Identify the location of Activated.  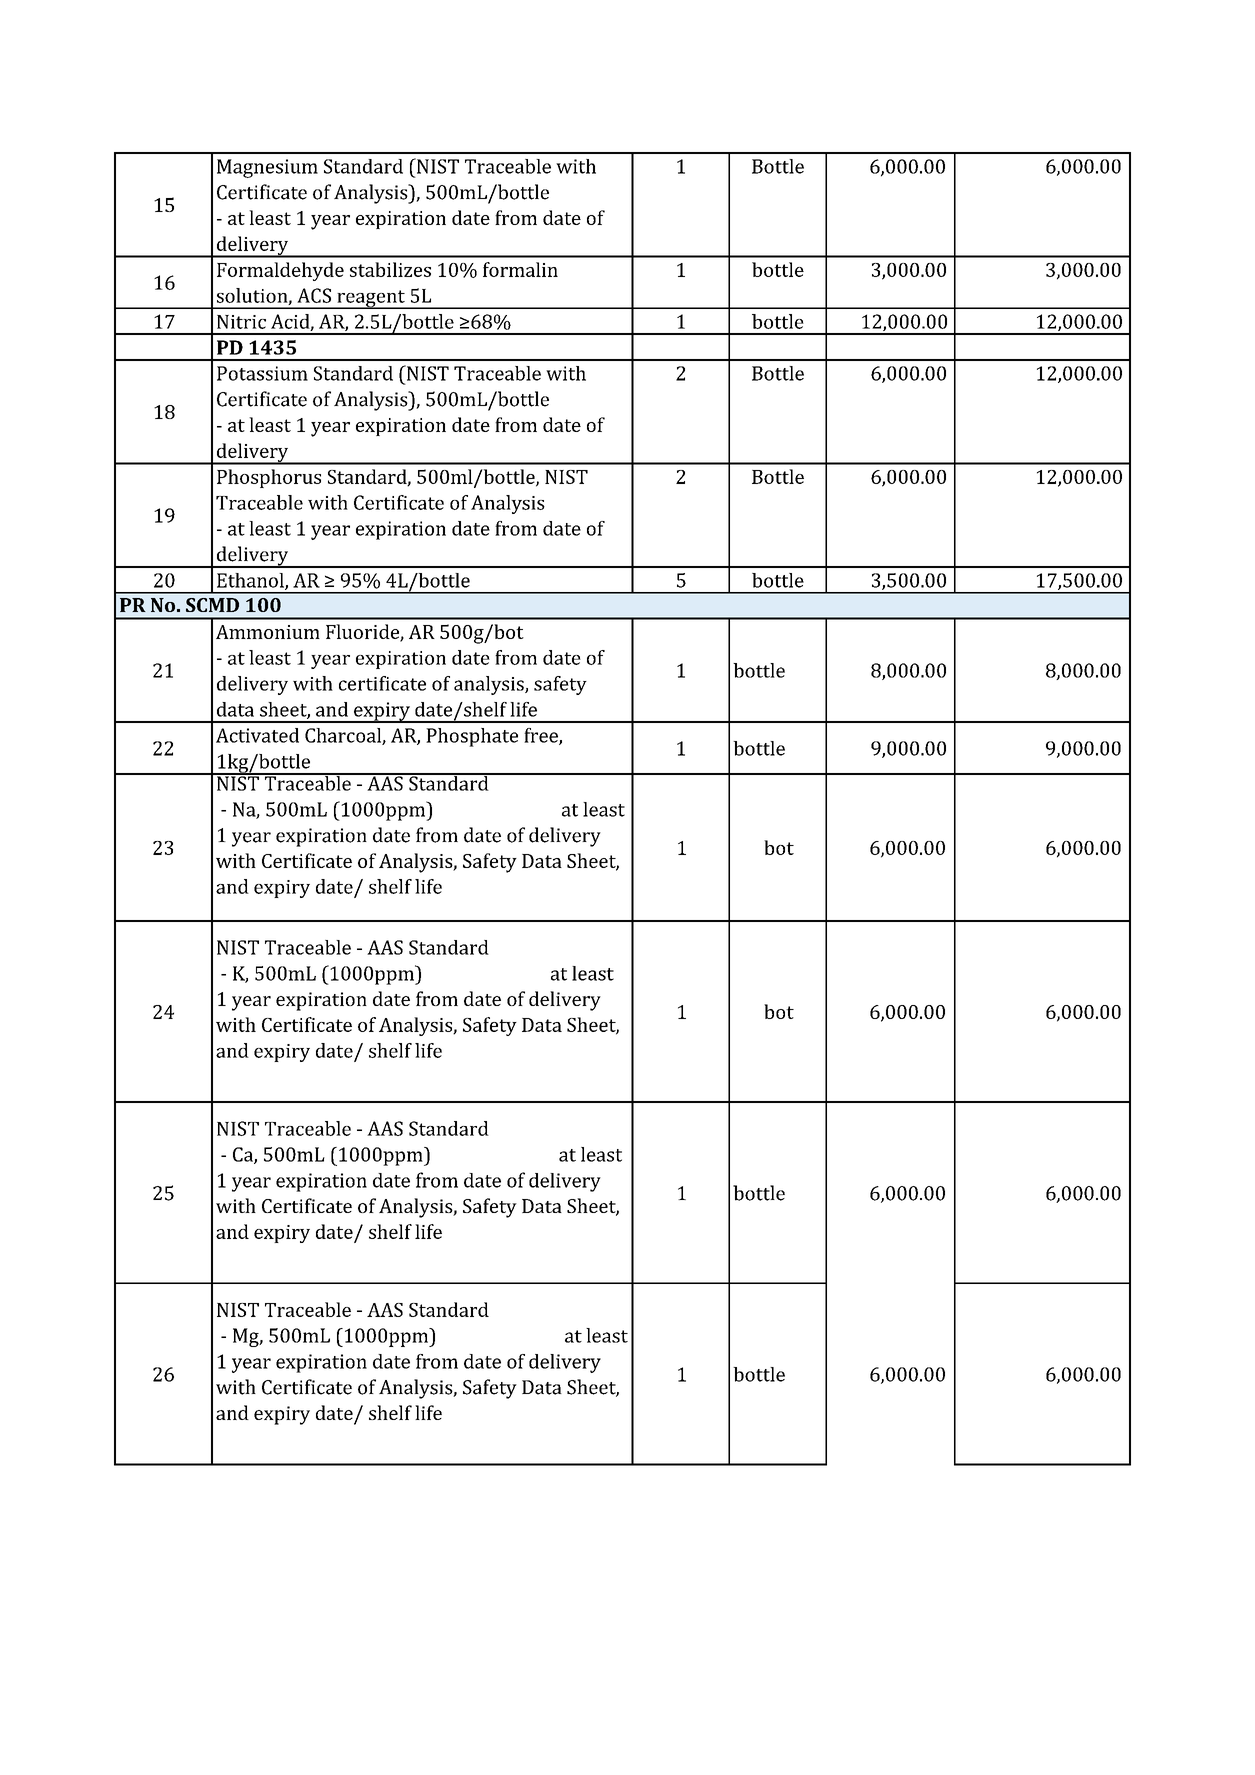
(257, 735).
